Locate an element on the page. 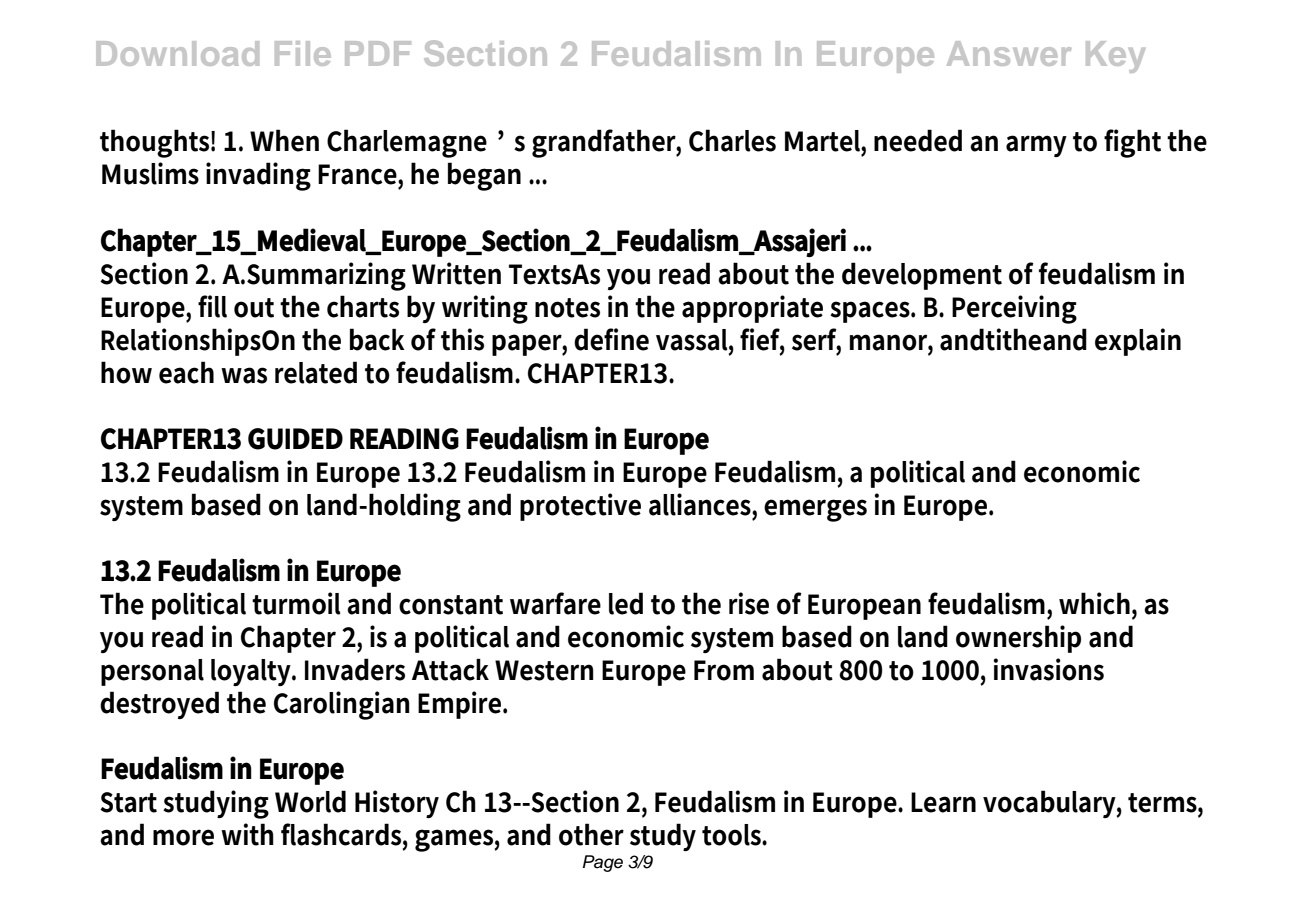 This image has height=924, width=1311. was is located at coordinates (244, 375).
